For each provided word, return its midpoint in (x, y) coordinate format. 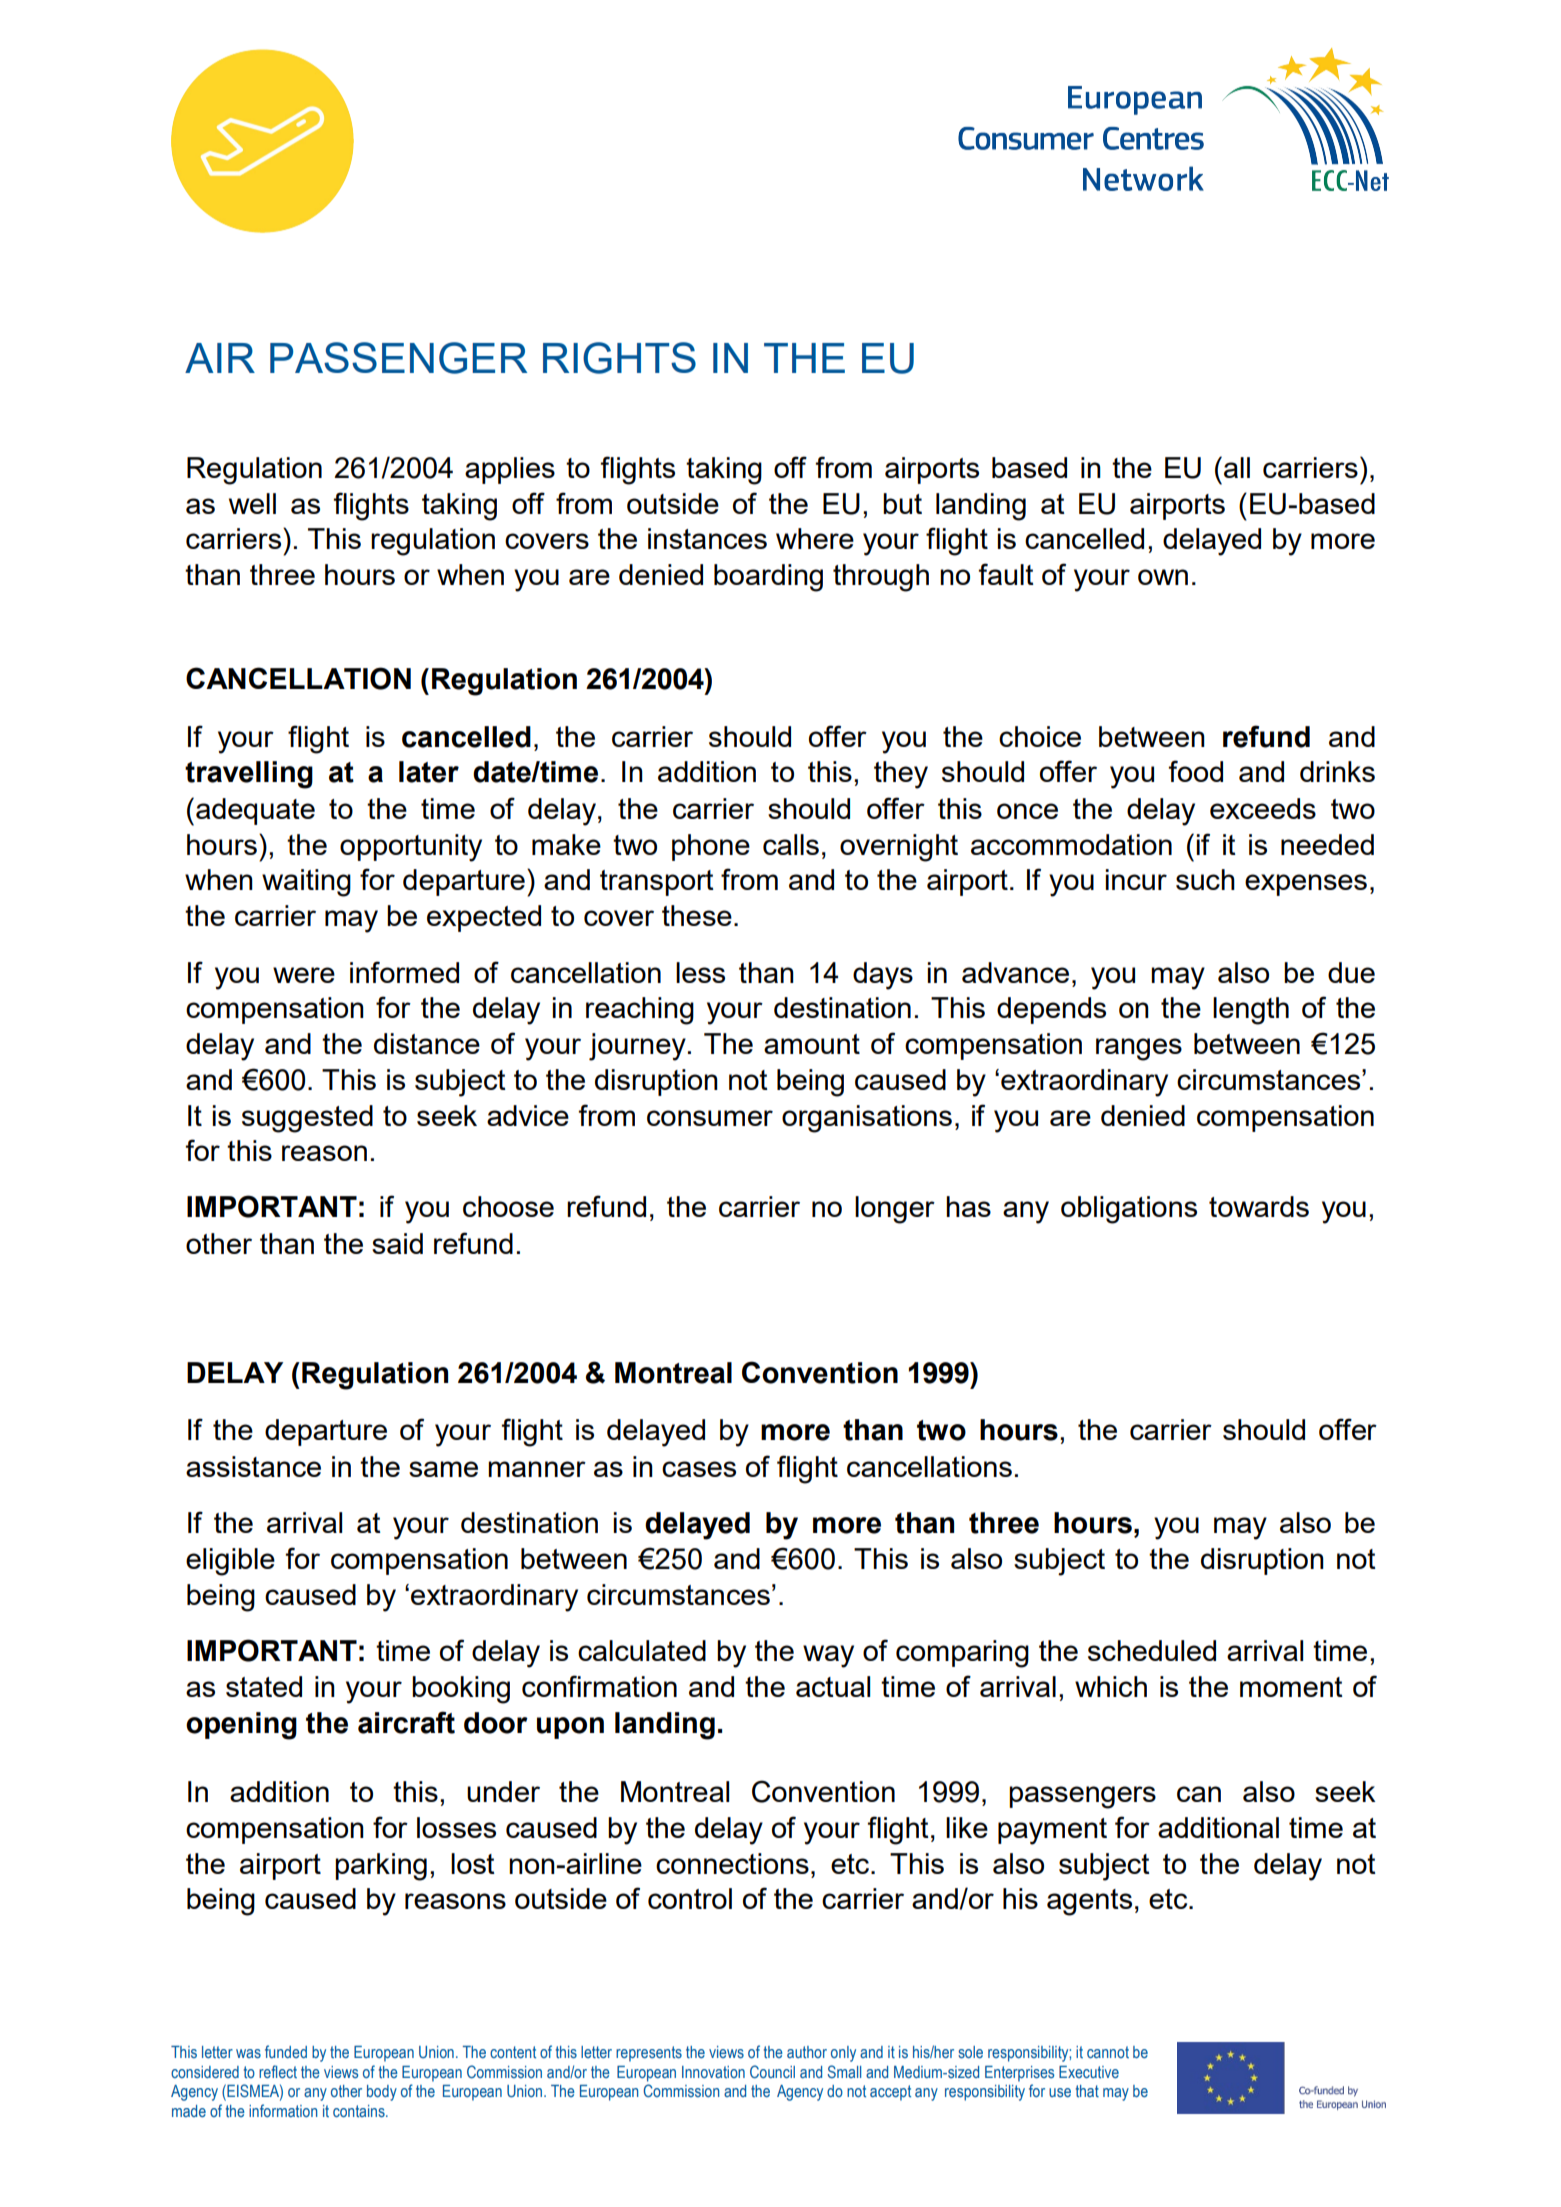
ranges (1139, 1049)
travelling (249, 775)
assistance (253, 1466)
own (1163, 577)
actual (833, 1686)
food (1196, 771)
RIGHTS (619, 358)
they (901, 775)
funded (286, 2051)
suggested (307, 1119)
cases (699, 1469)
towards (1259, 1206)
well (252, 503)
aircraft (406, 1722)
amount (812, 1044)
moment (1291, 1687)
